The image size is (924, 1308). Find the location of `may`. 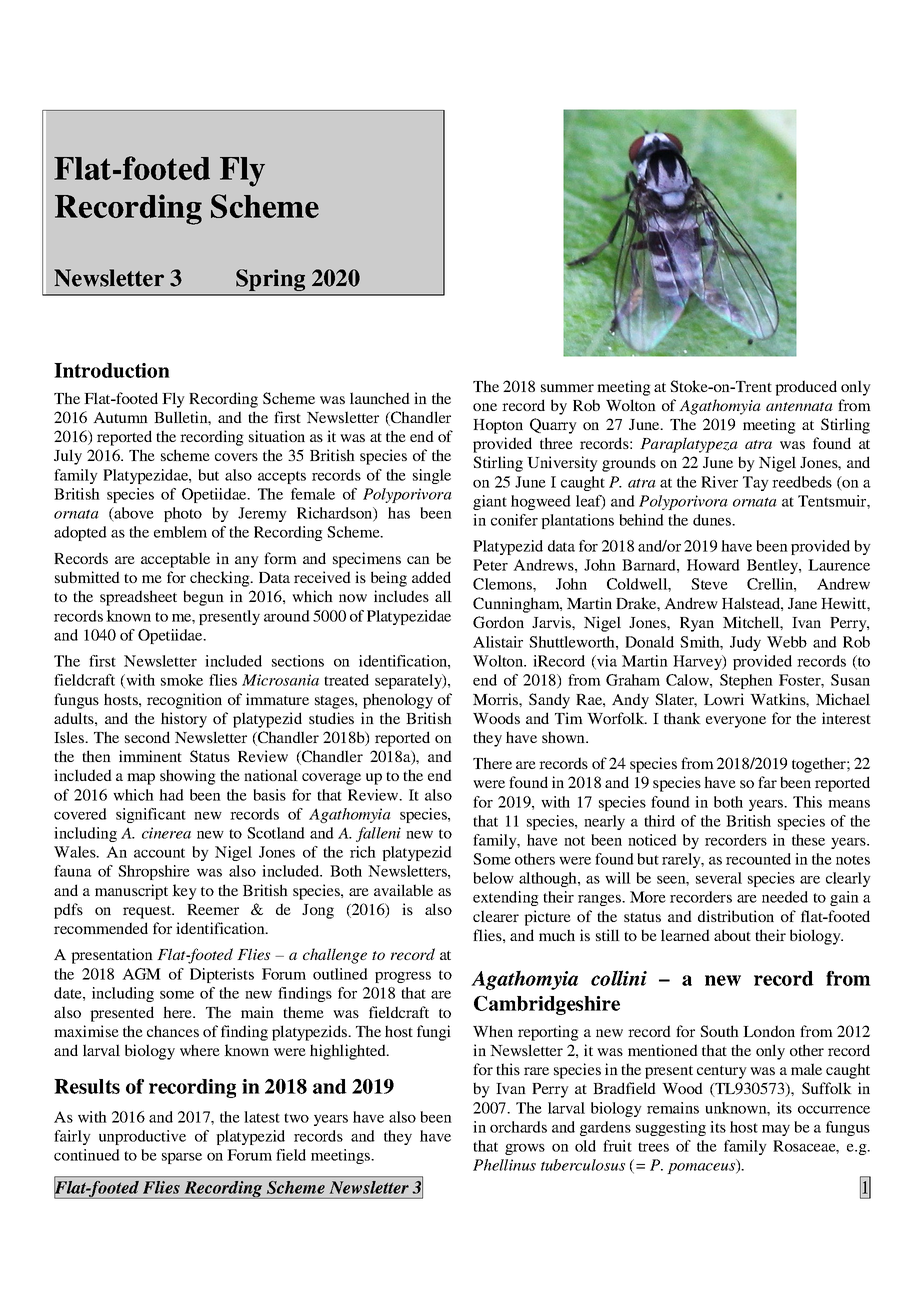

may is located at coordinates (776, 1130).
